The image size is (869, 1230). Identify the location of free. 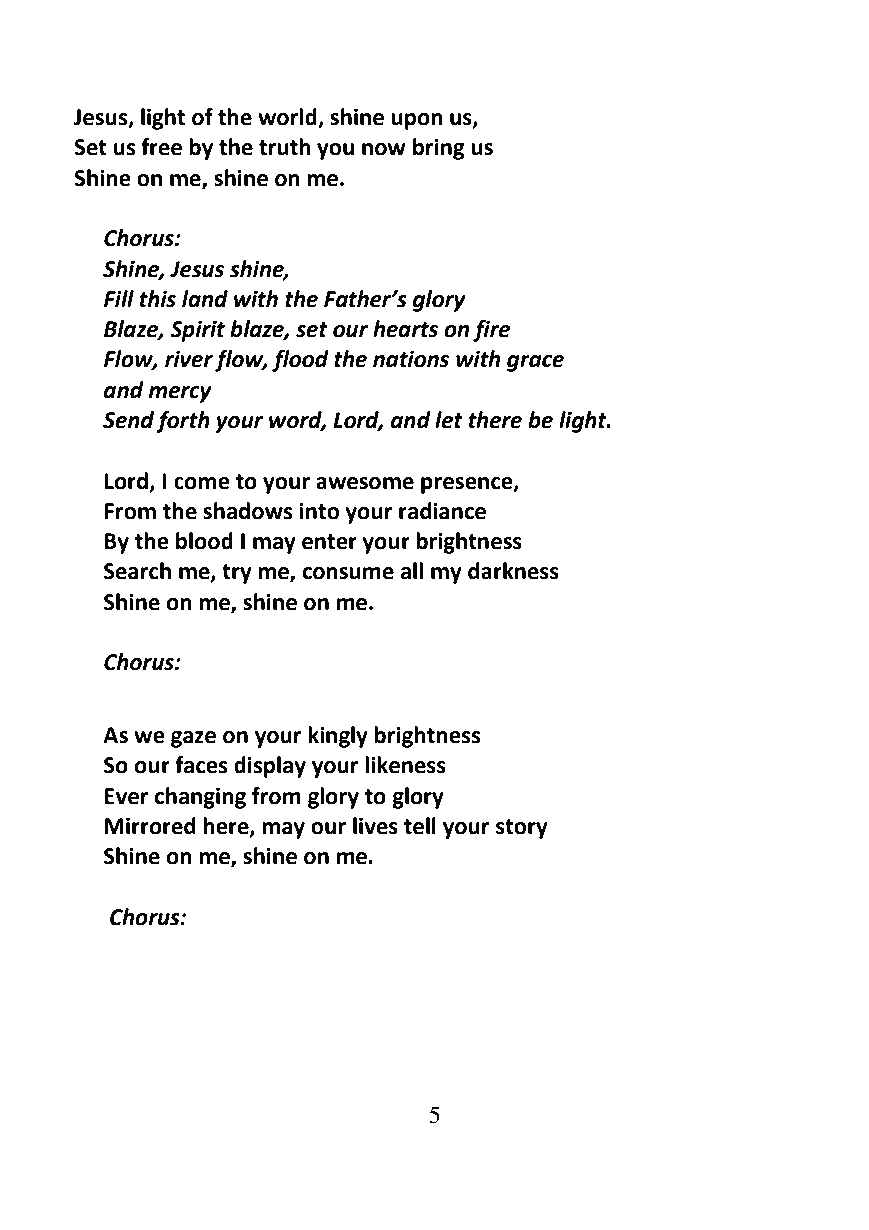
(161, 147).
